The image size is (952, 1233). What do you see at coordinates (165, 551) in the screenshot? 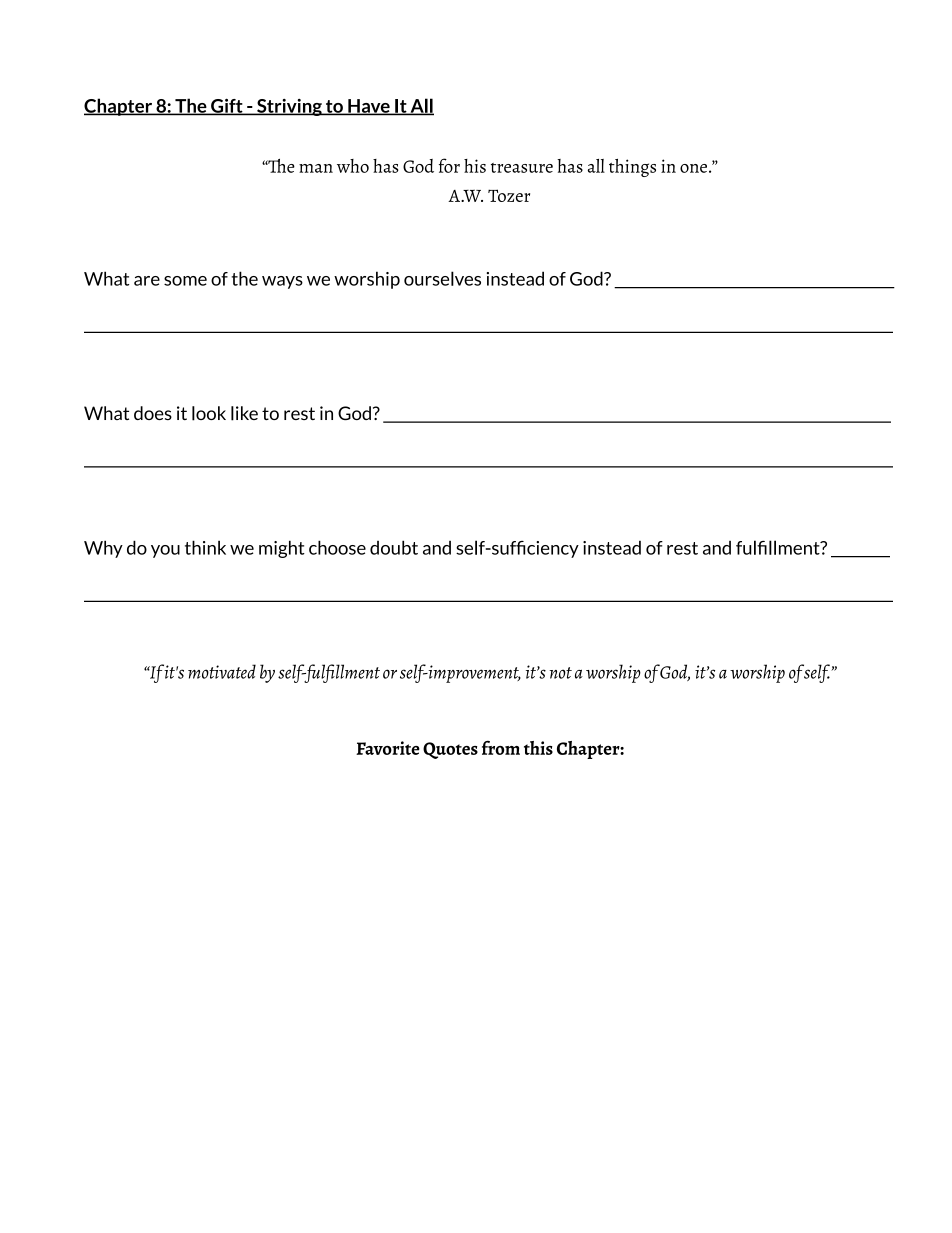
I see `you` at bounding box center [165, 551].
